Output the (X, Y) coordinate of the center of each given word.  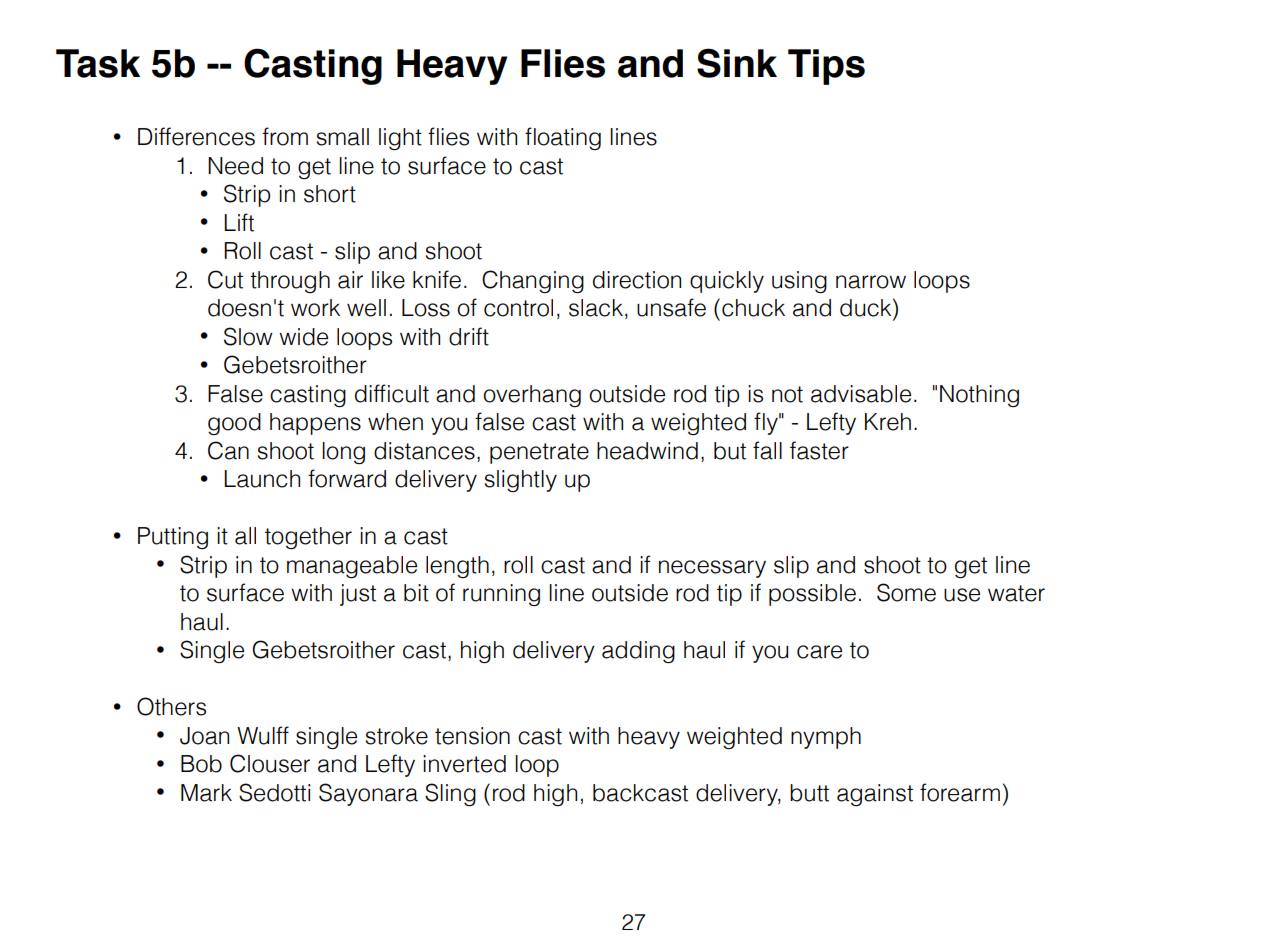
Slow (248, 336)
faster (819, 450)
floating (563, 138)
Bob (201, 764)
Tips (826, 67)
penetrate (539, 453)
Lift (239, 222)
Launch (262, 479)
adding (638, 652)
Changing (533, 281)
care (819, 652)
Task (98, 63)
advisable (861, 394)
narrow (871, 282)
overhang (532, 396)
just (358, 595)
